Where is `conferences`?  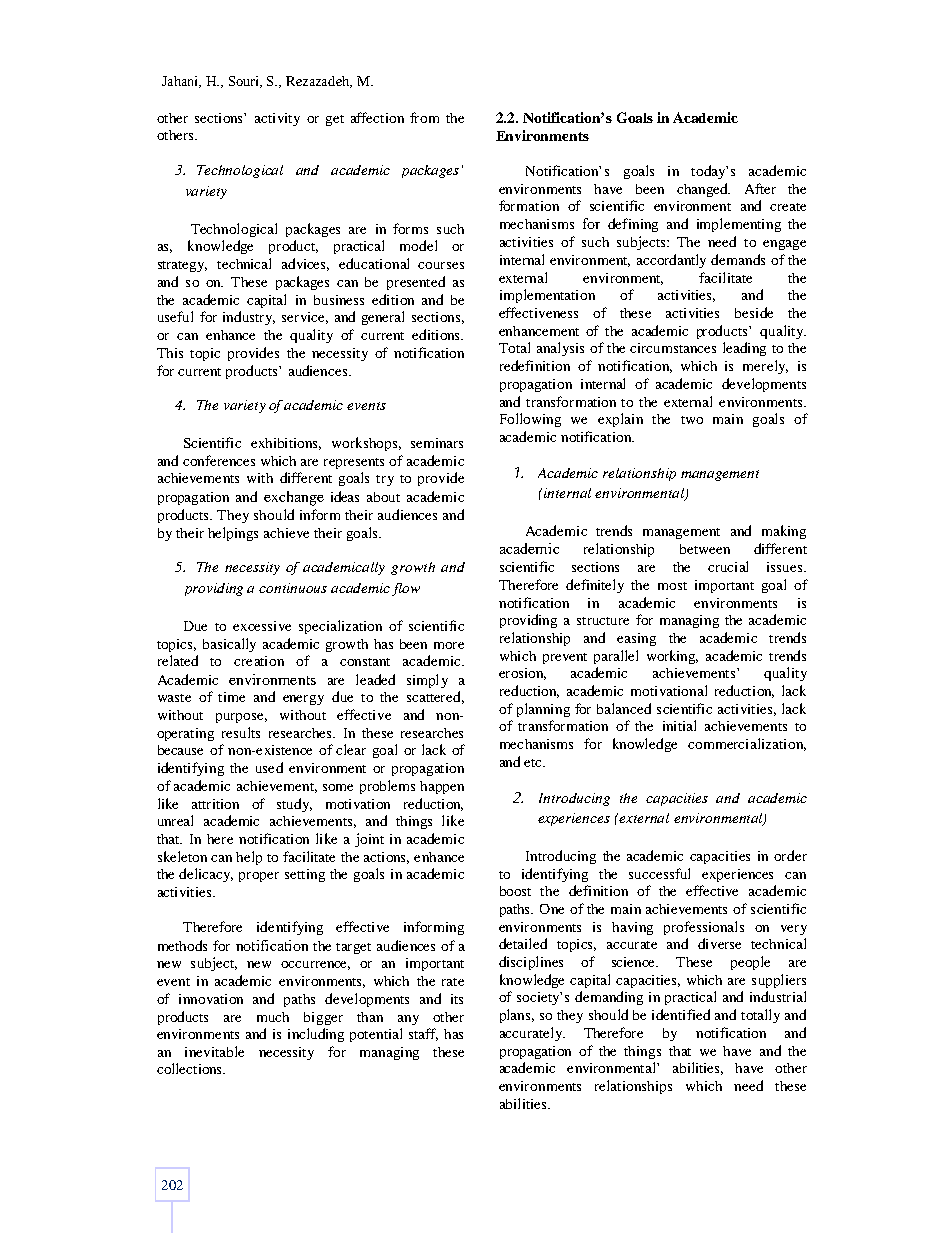
conferences is located at coordinates (219, 460).
